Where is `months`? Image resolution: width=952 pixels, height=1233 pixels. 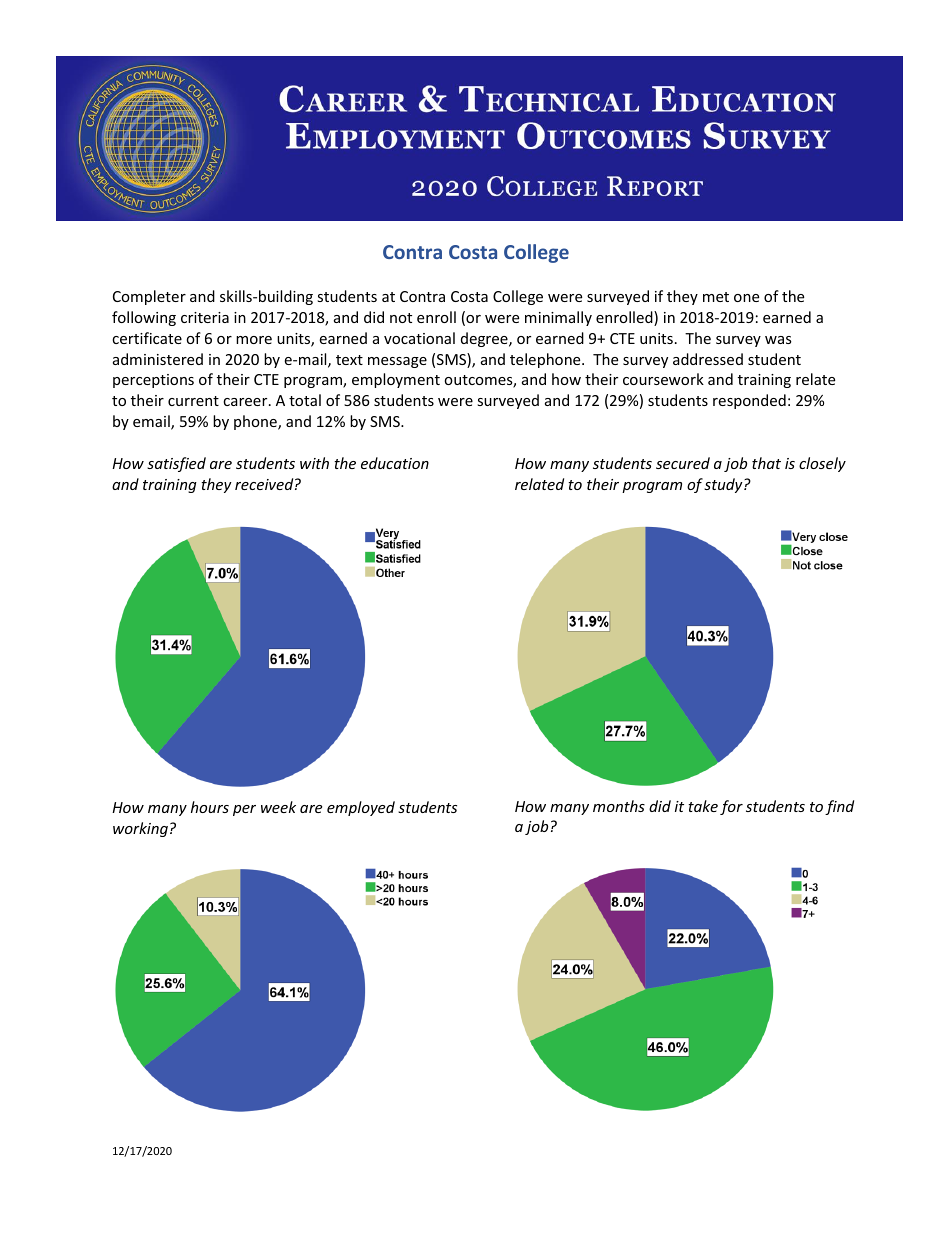
months is located at coordinates (619, 806).
